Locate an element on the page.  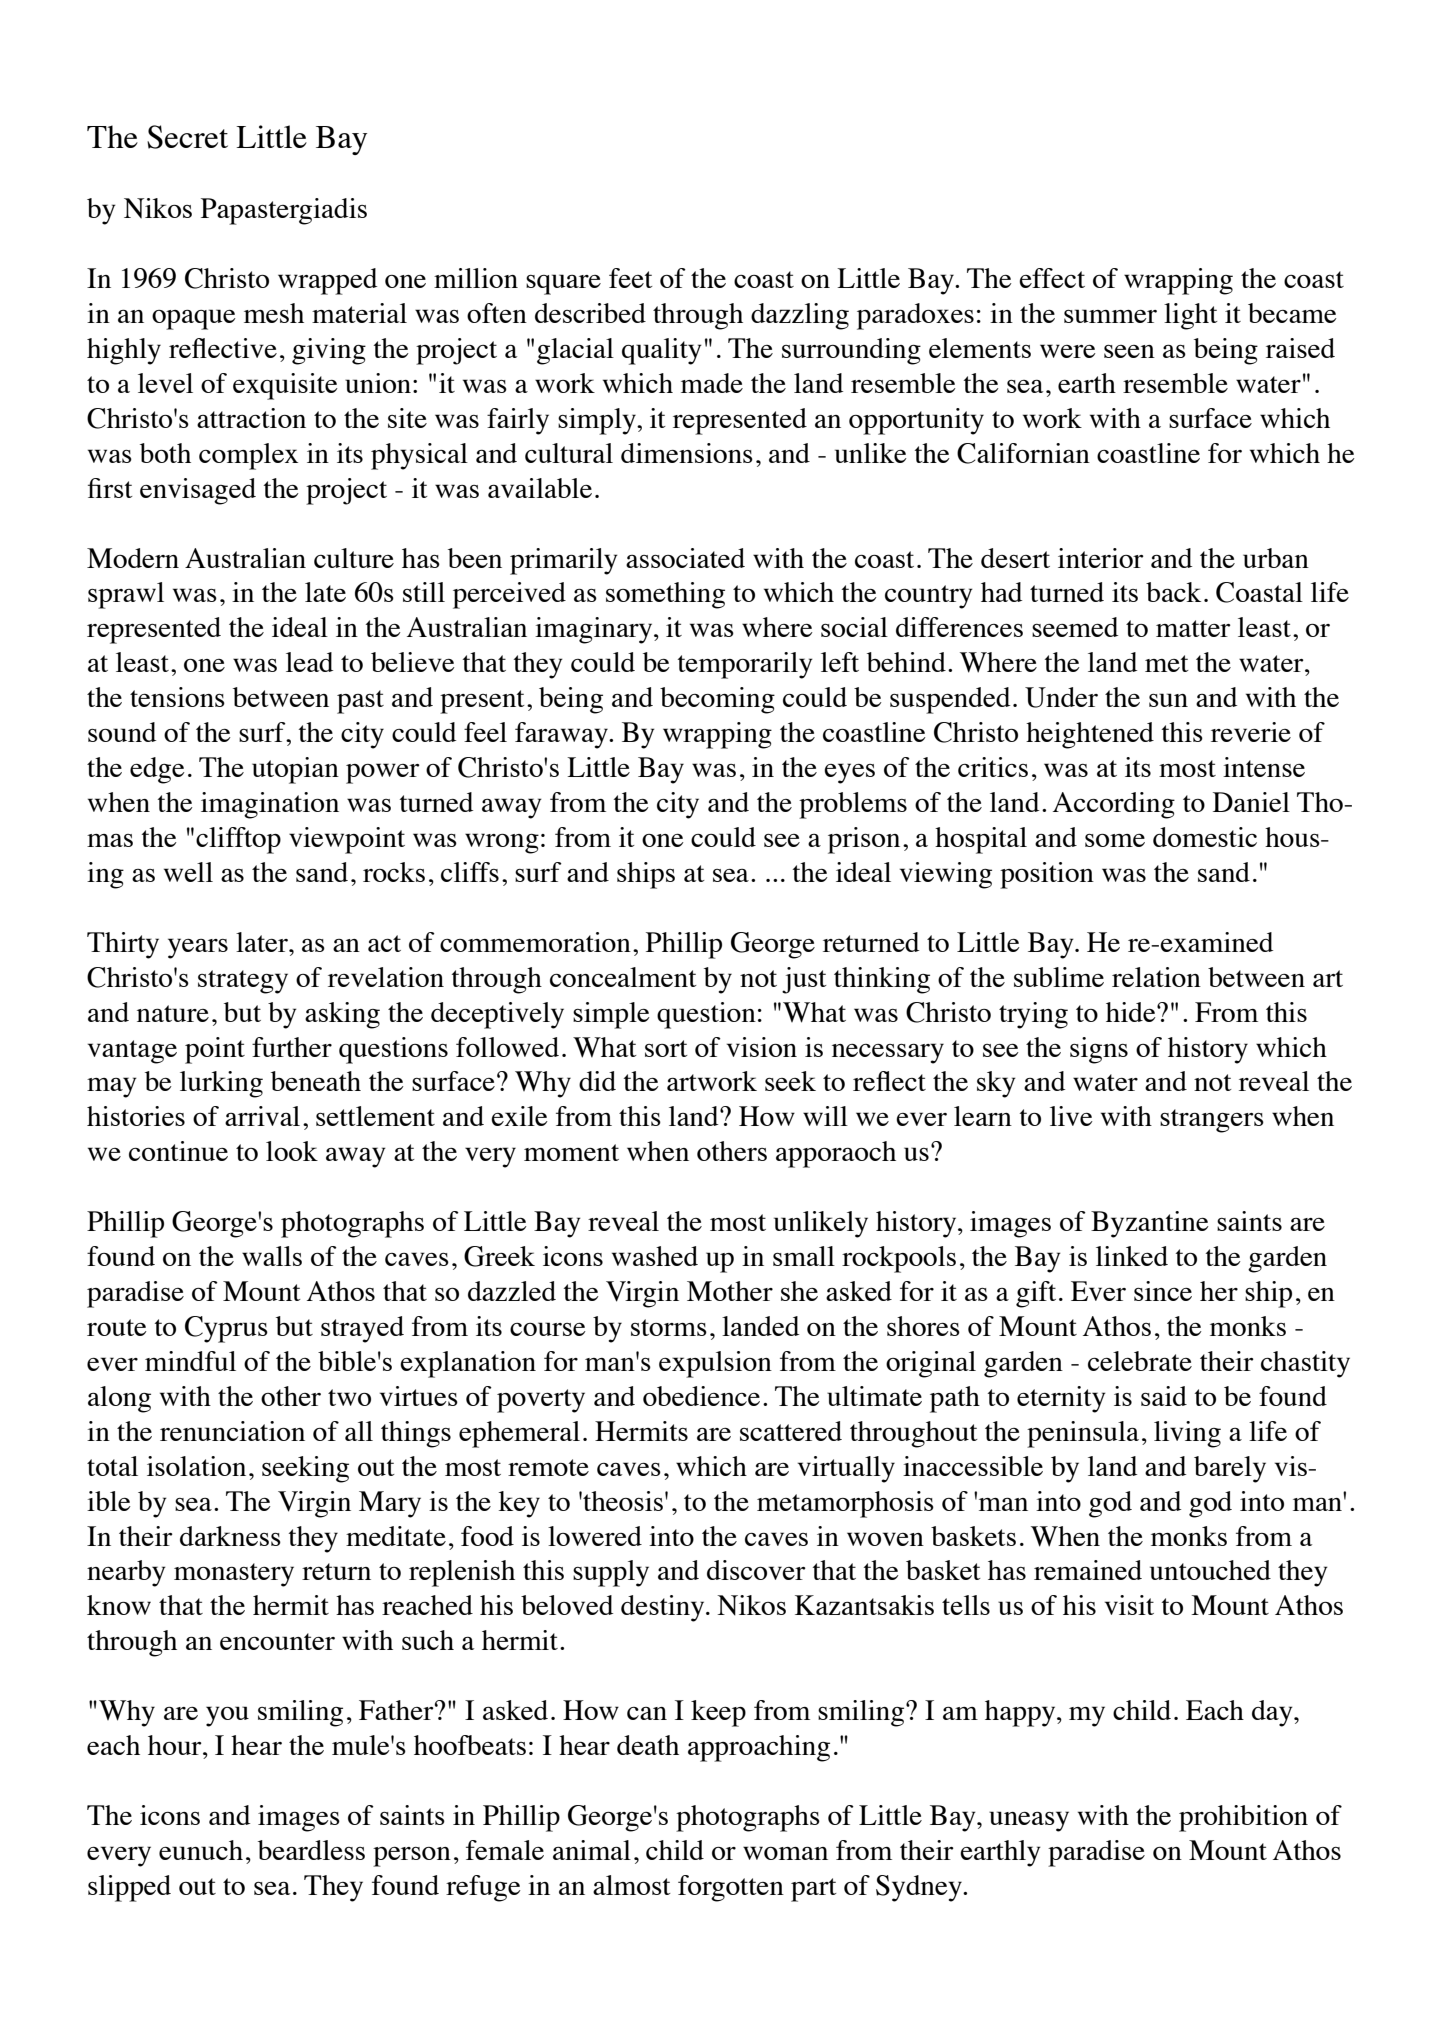
effect is located at coordinates (1052, 278).
